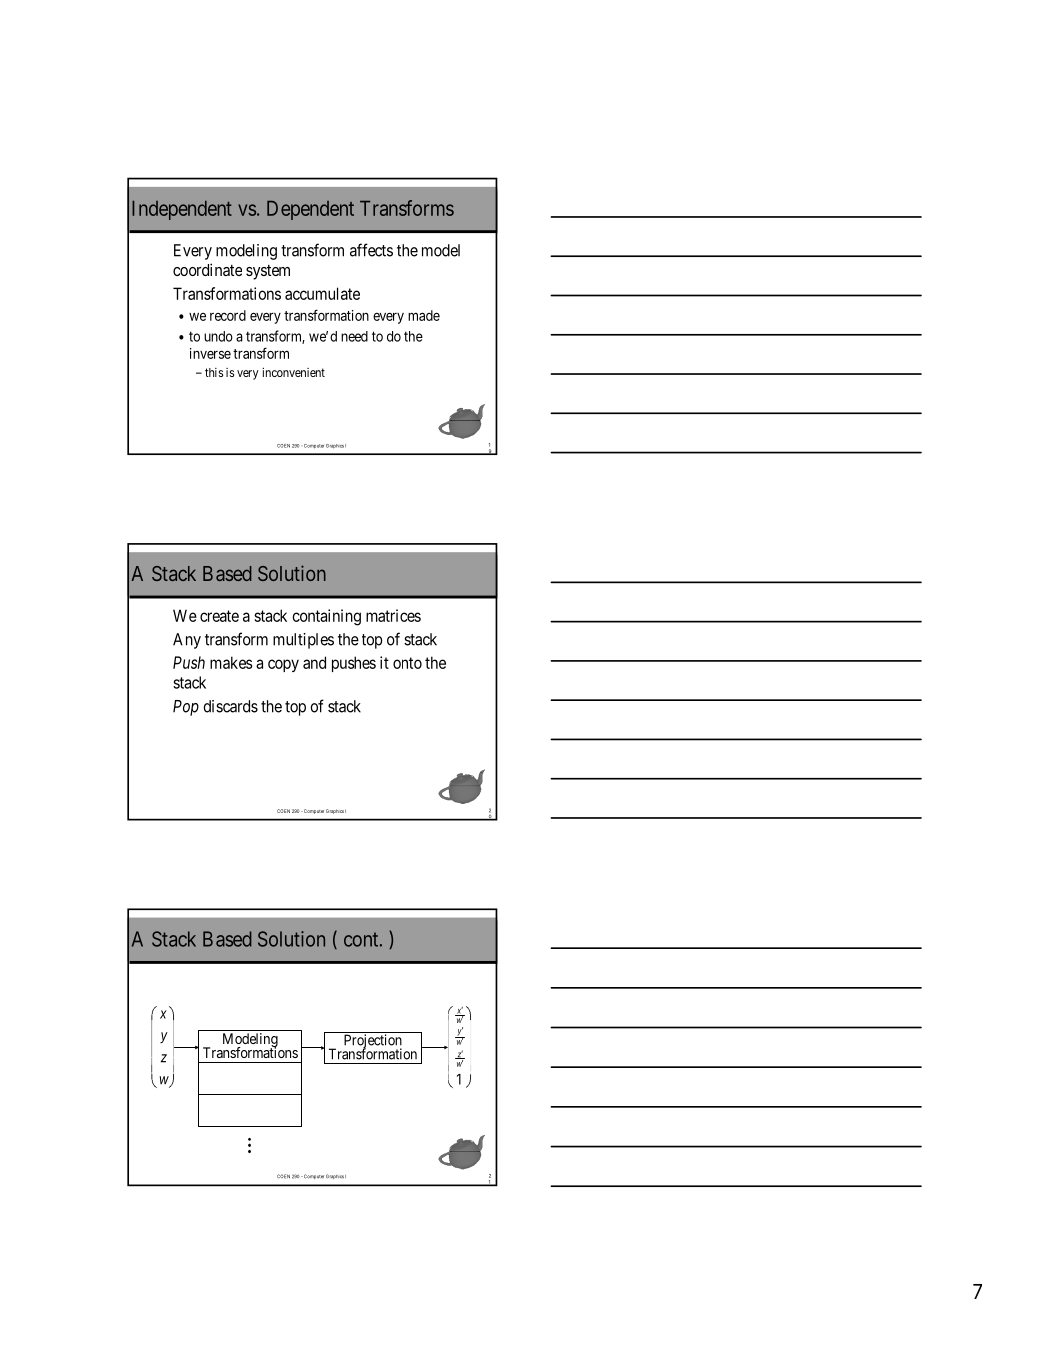 This screenshot has width=1054, height=1364. I want to click on matrices, so click(393, 615).
